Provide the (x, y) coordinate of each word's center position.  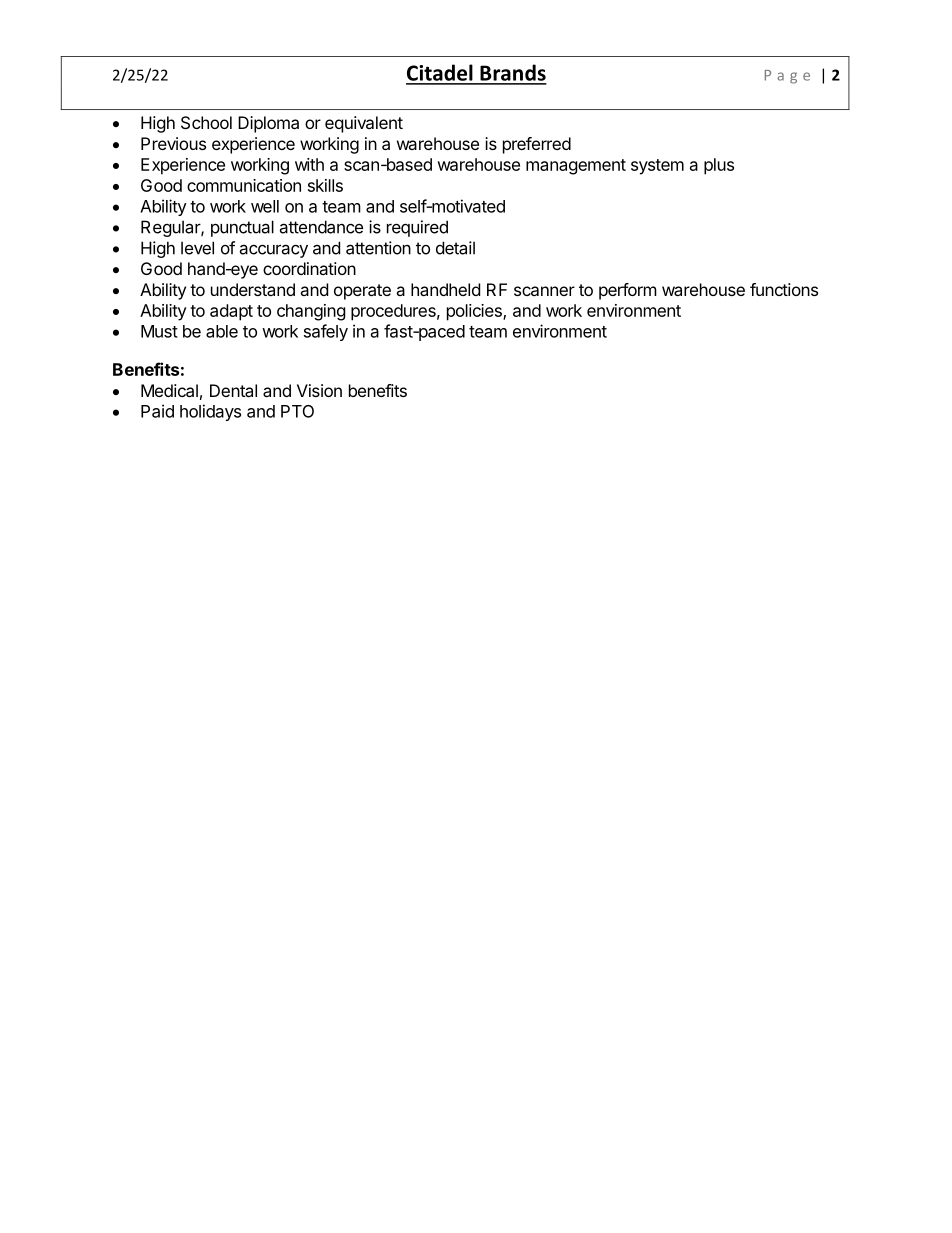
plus (719, 166)
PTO (297, 411)
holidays (210, 412)
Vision (319, 390)
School (206, 122)
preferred (537, 145)
